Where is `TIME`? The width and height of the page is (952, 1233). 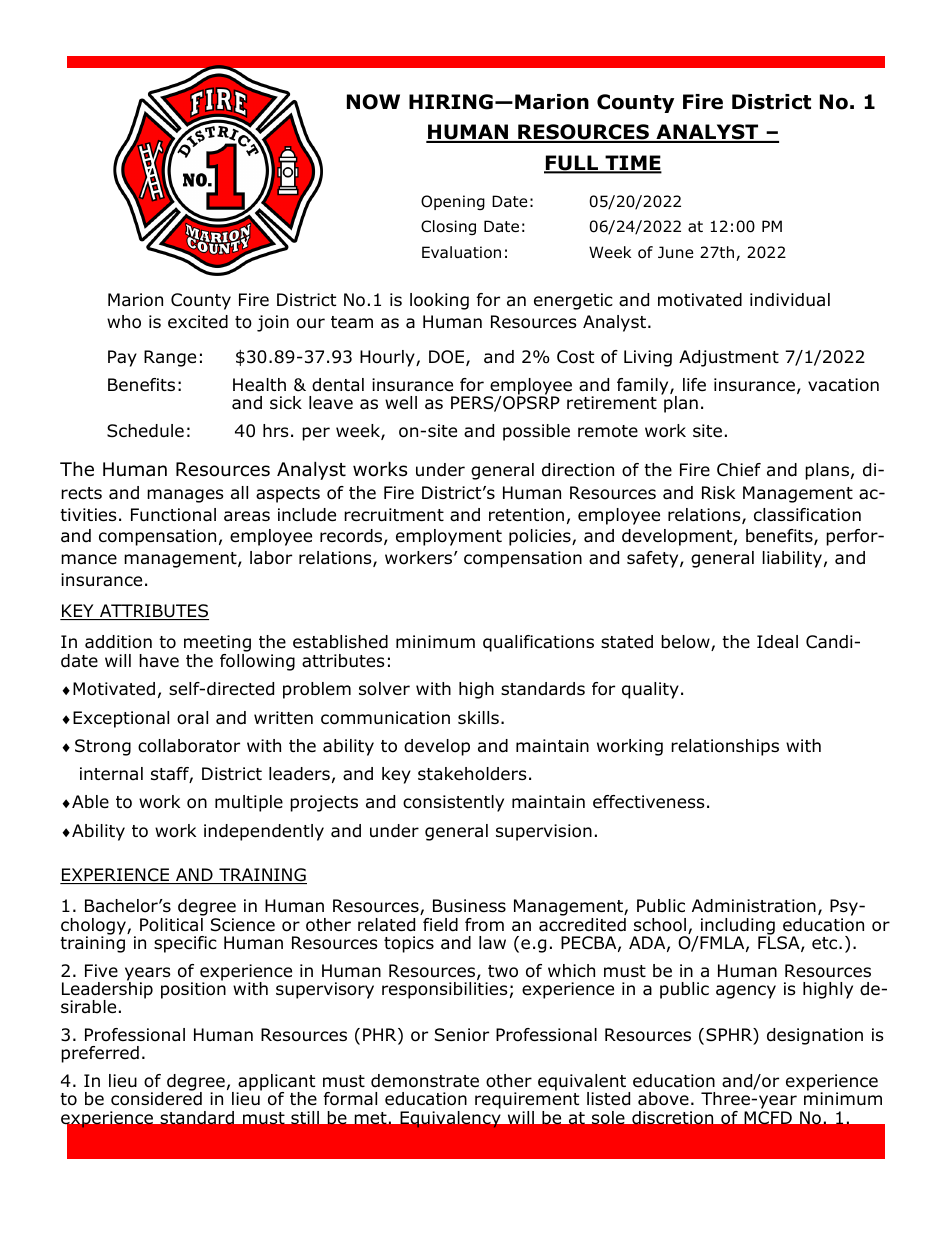
TIME is located at coordinates (632, 164).
